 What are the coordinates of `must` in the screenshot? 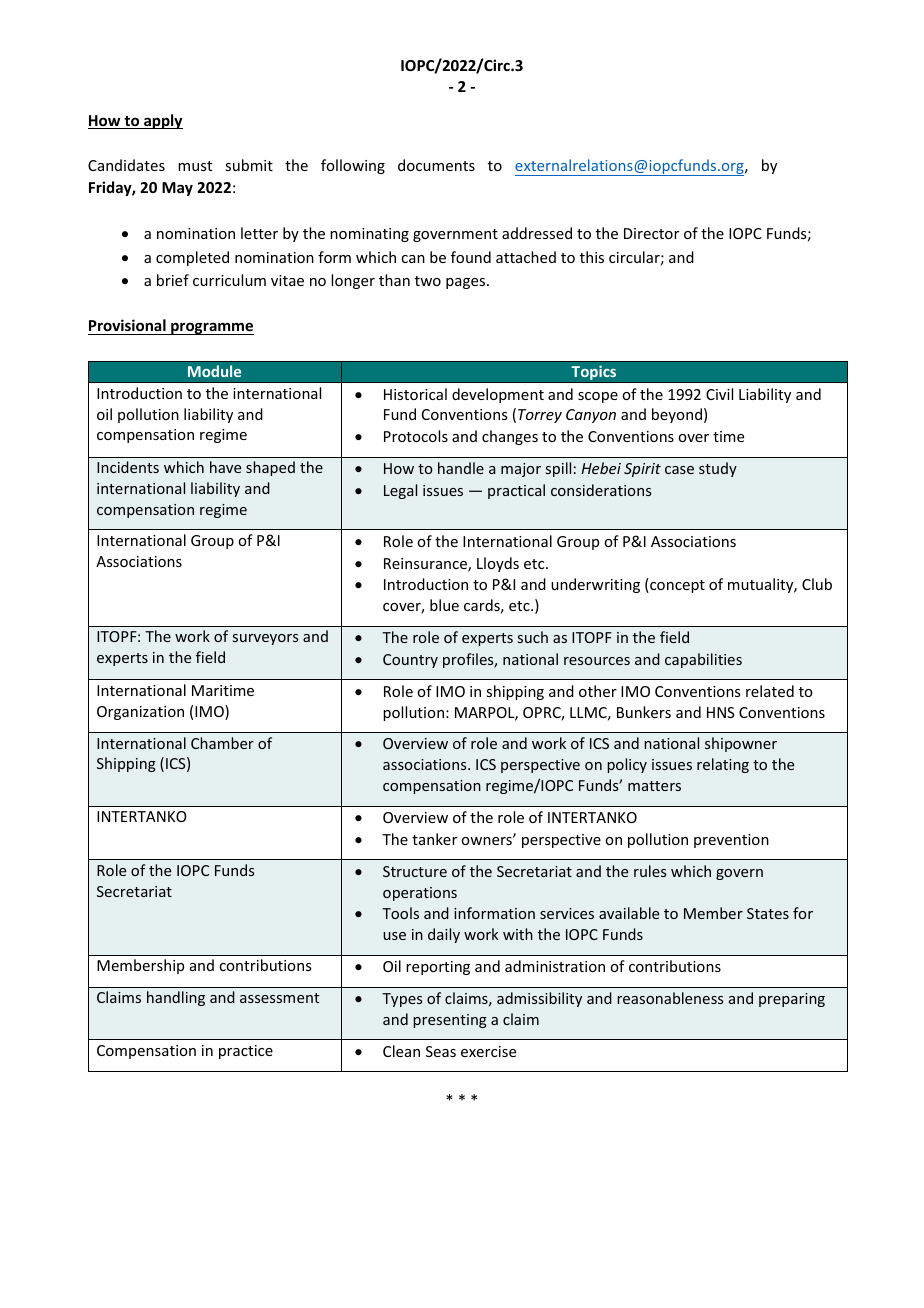 It's located at (195, 166).
